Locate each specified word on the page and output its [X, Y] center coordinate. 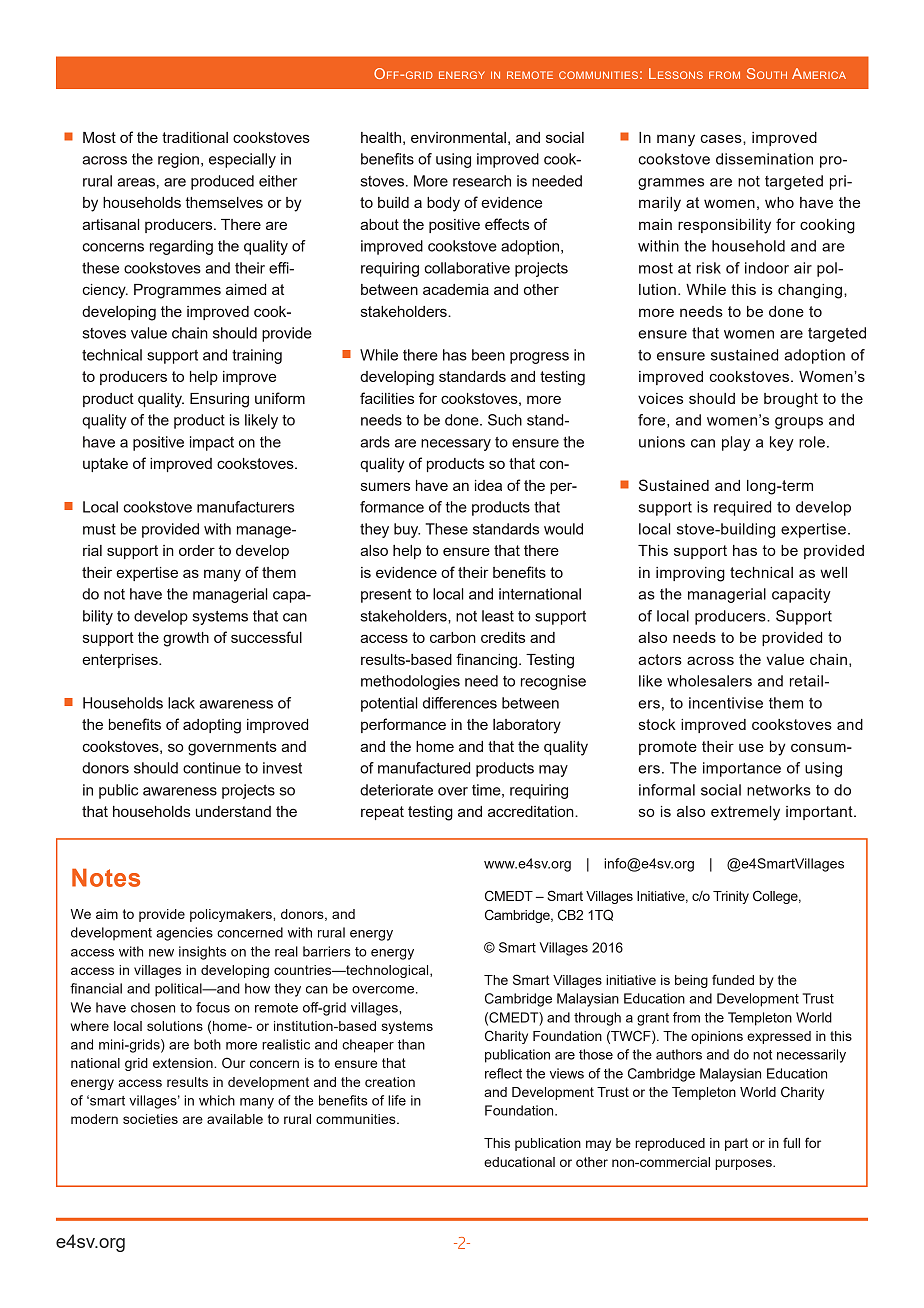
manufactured [424, 768]
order [197, 550]
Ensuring [219, 400]
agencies [184, 934]
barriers [327, 951]
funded [733, 979]
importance [742, 769]
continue [212, 768]
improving [690, 574]
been [488, 355]
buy [407, 530]
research [482, 181]
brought [791, 400]
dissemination [764, 159]
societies [150, 1119]
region [178, 160]
